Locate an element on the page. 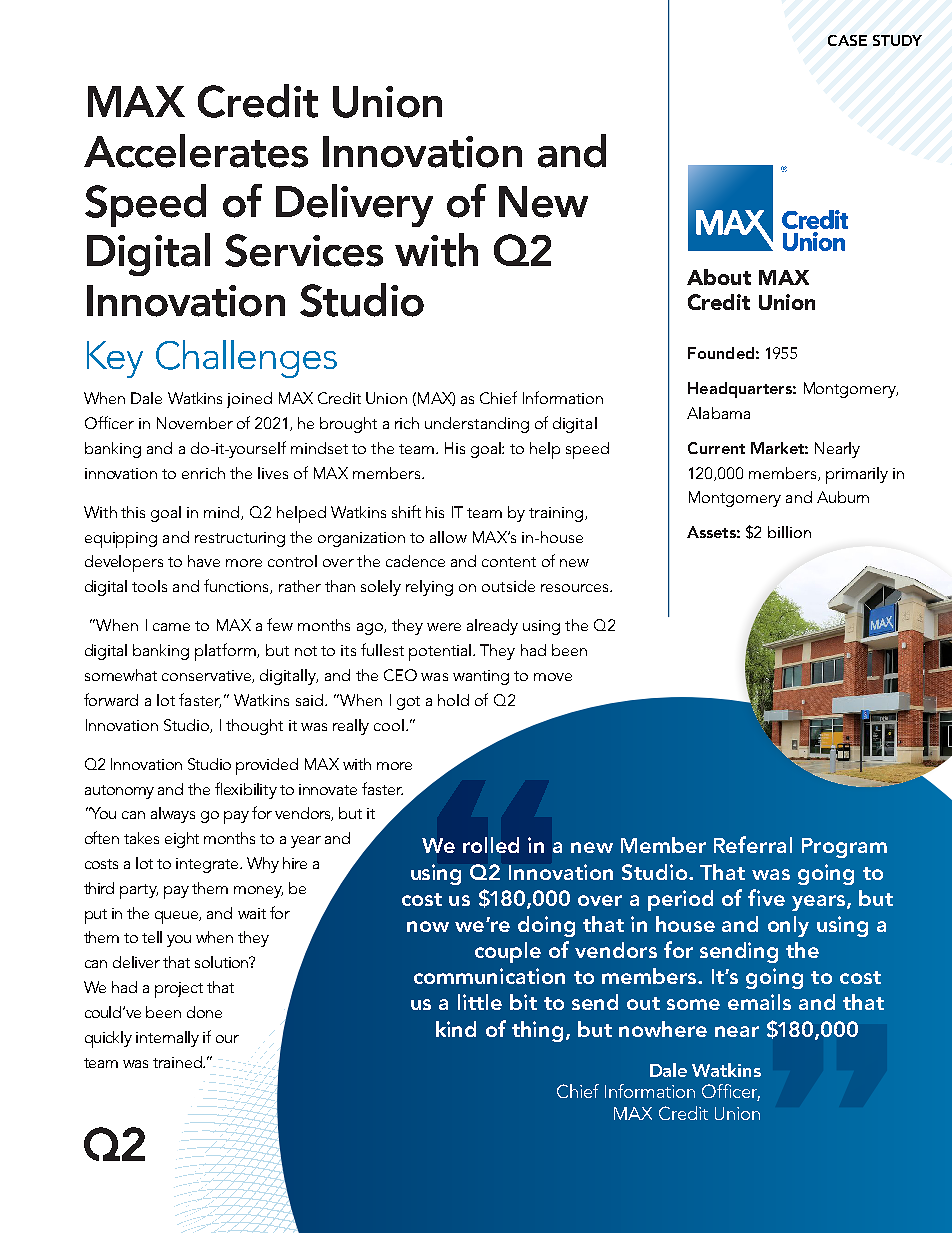  Accelerates is located at coordinates (196, 151).
